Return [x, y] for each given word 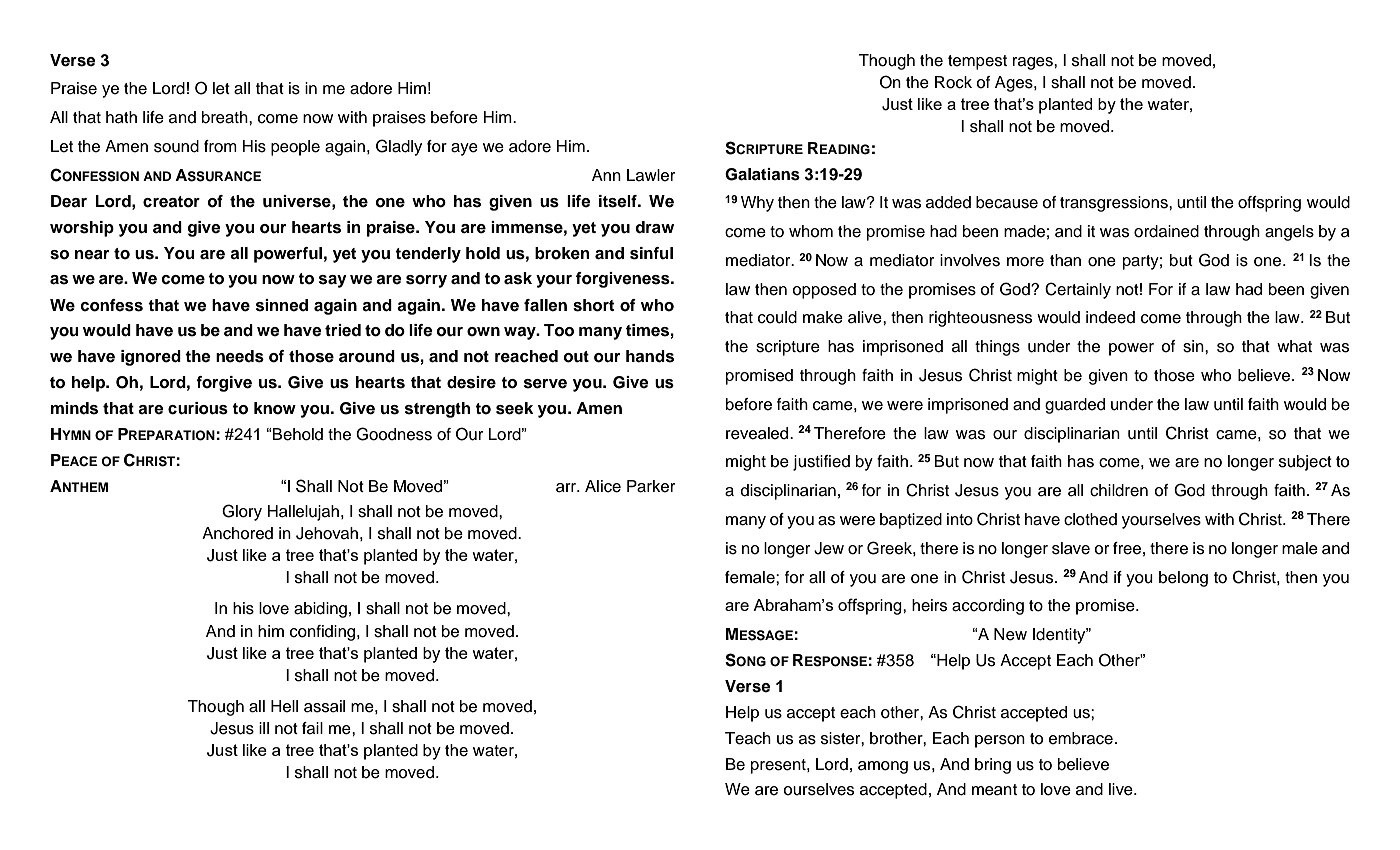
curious [198, 408]
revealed [758, 433]
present [779, 766]
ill [264, 728]
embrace [1081, 738]
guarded [1075, 406]
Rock [953, 82]
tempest [977, 62]
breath [226, 117]
